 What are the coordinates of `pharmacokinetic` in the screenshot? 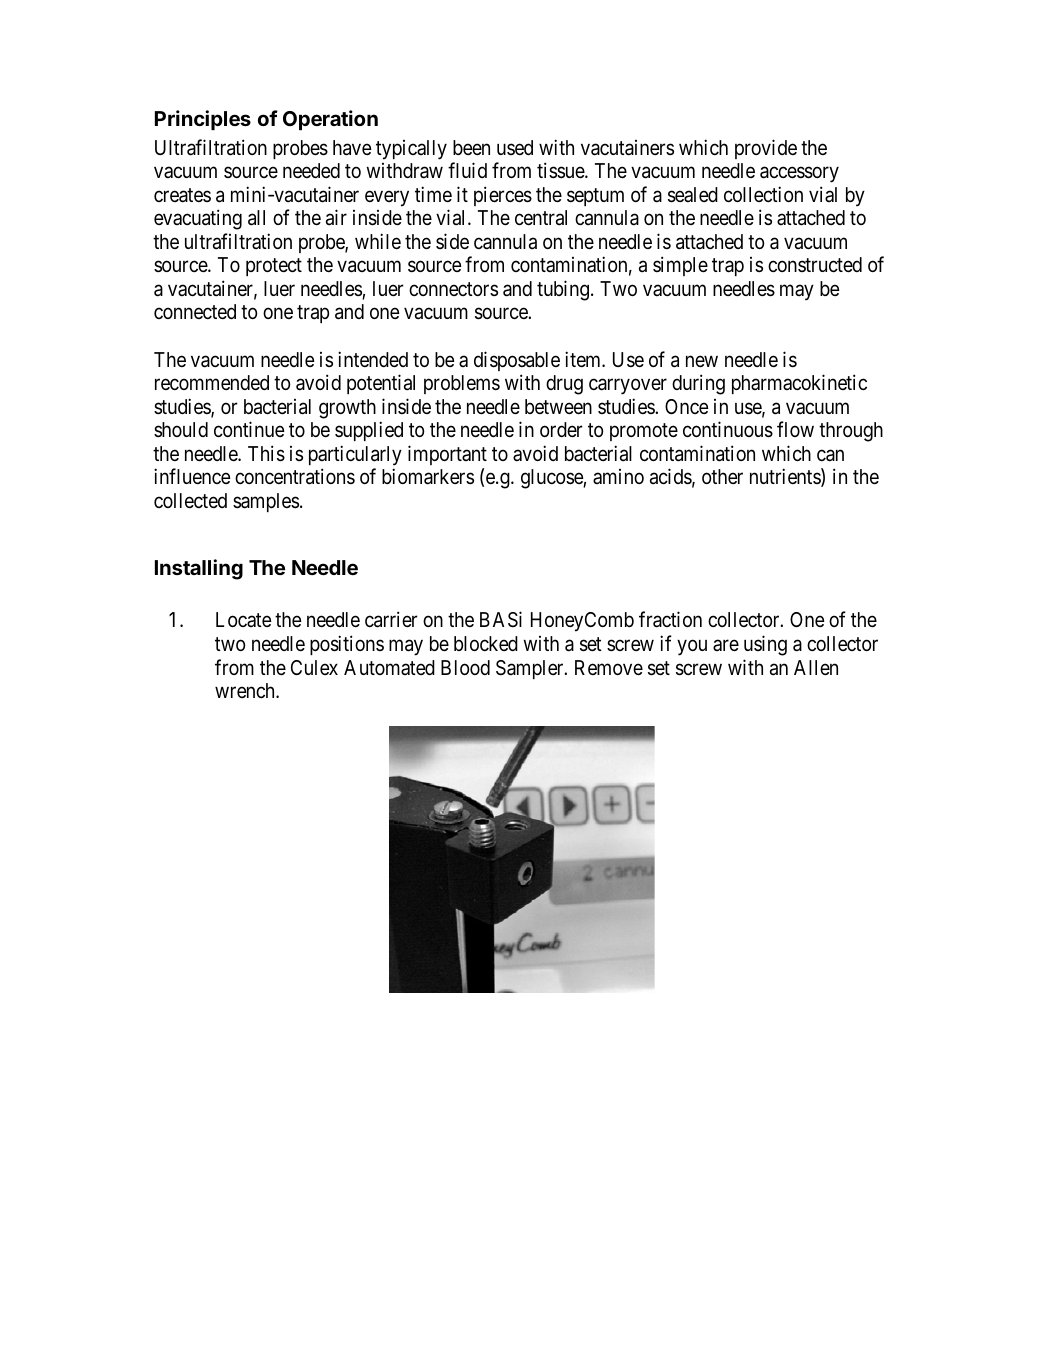 It's located at (799, 384).
